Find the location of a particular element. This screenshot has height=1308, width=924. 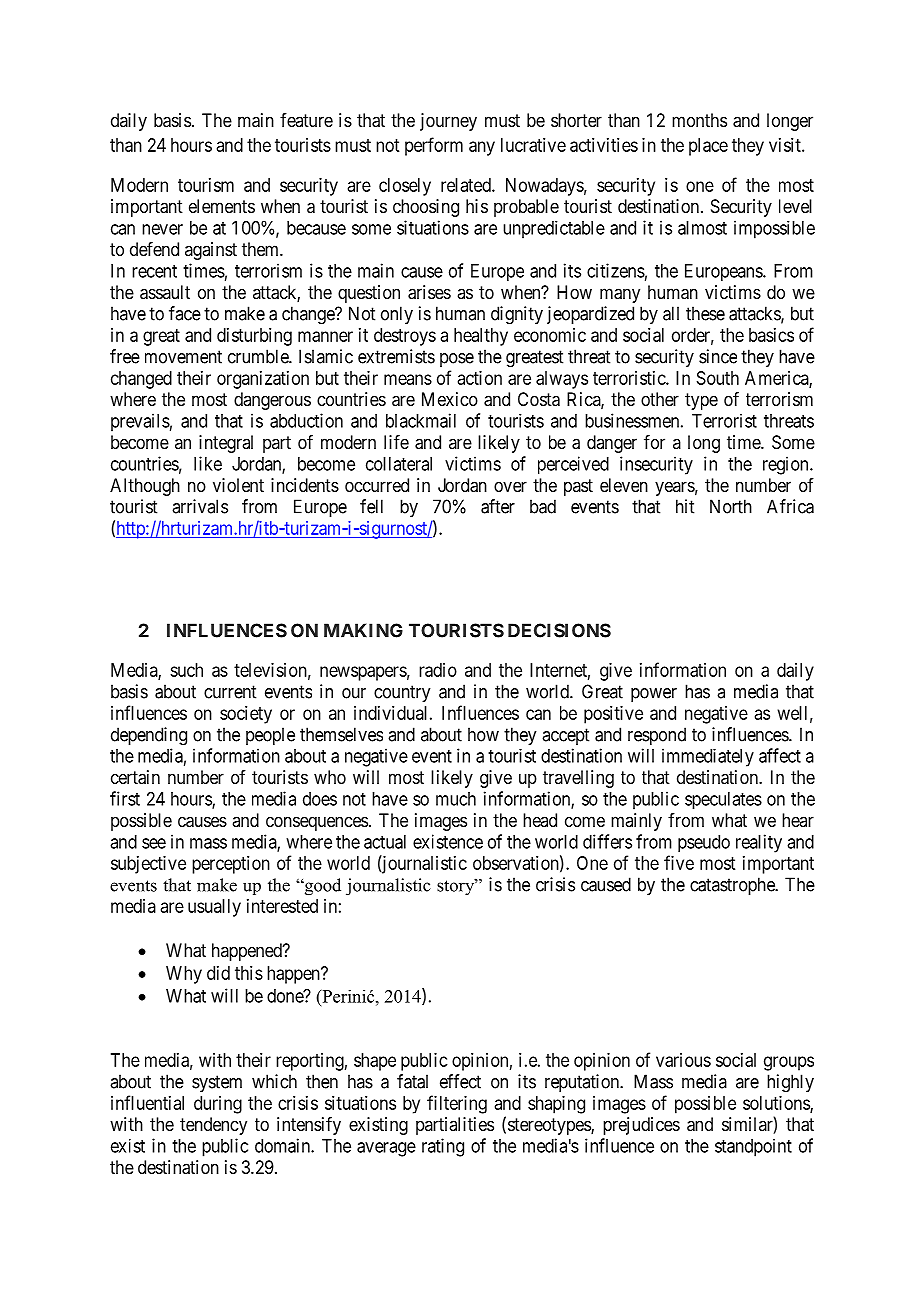

tendency is located at coordinates (213, 1126).
